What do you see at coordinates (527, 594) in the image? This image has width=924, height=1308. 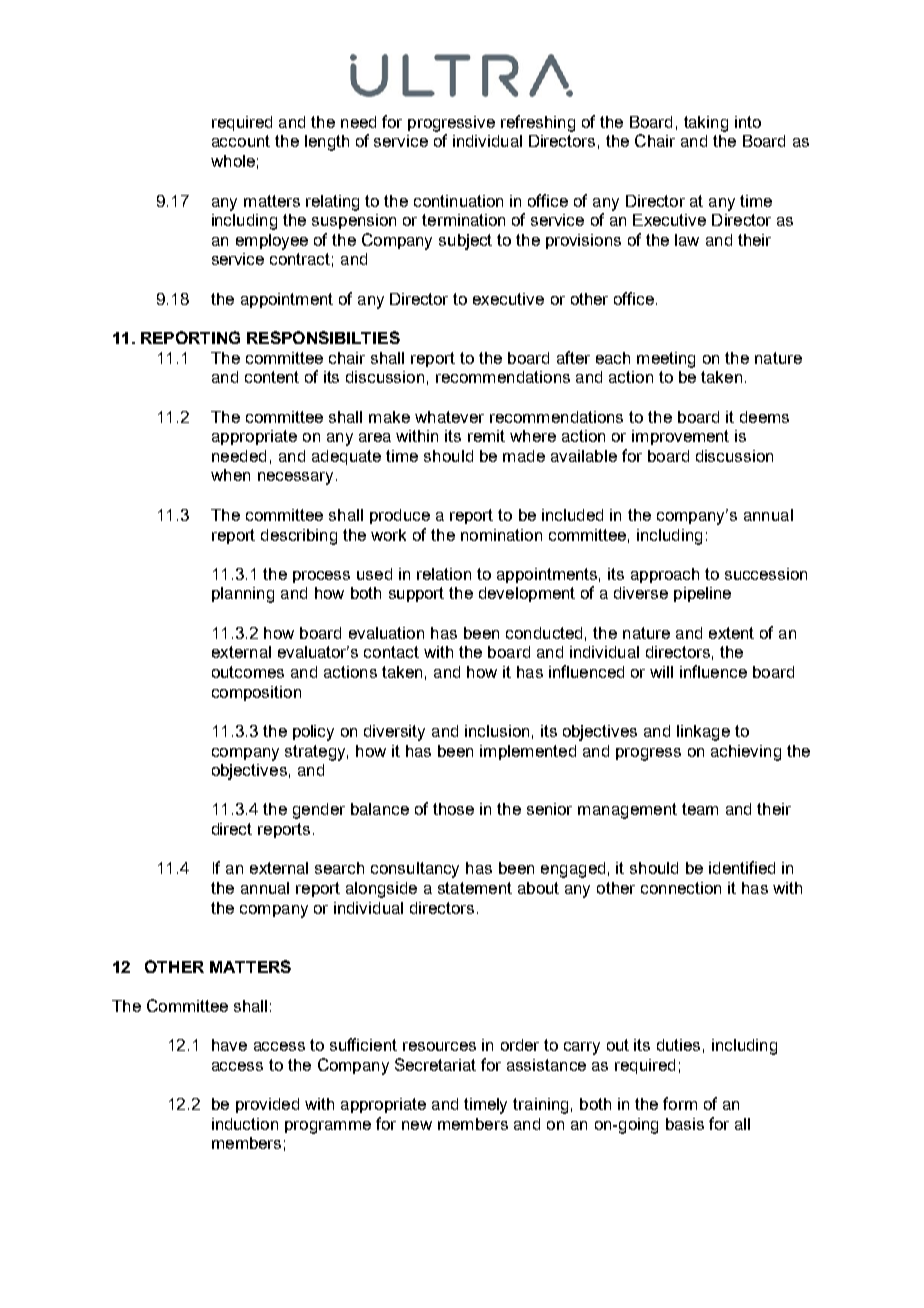 I see `development` at bounding box center [527, 594].
